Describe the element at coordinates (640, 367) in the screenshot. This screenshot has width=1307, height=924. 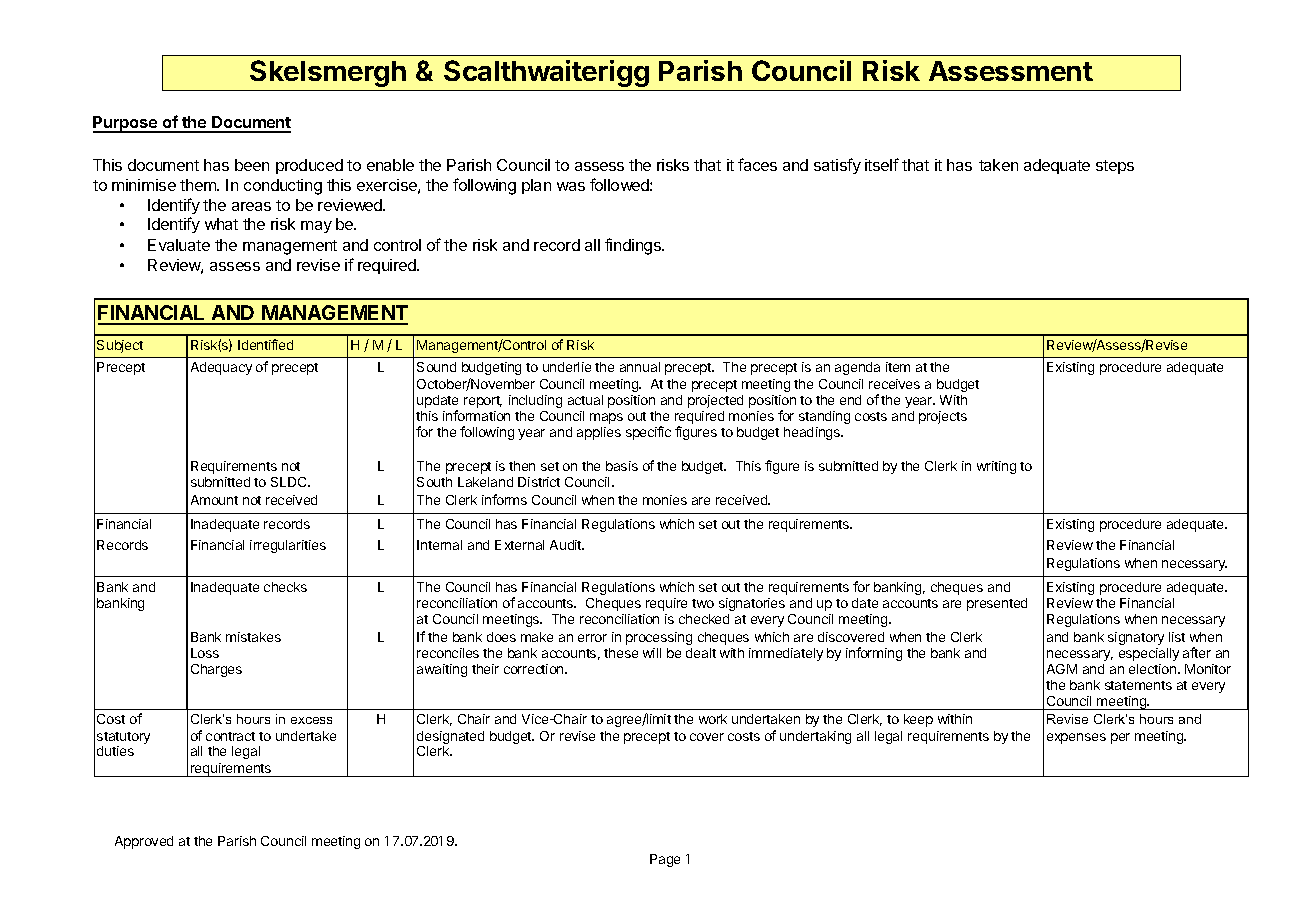
I see `annual` at that location.
